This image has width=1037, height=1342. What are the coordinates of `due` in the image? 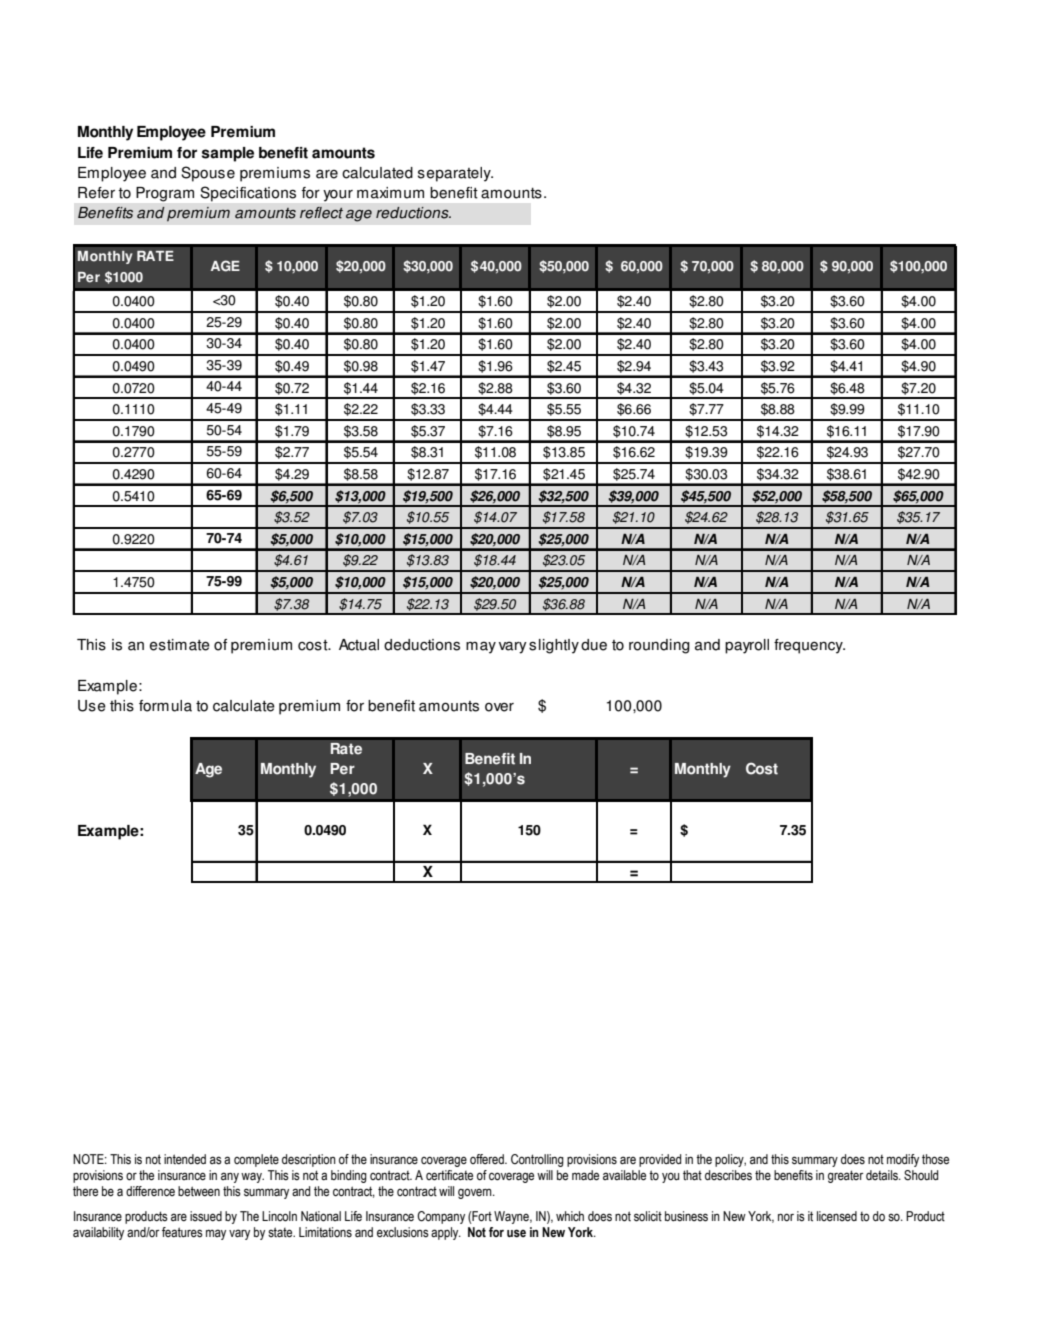 It's located at (594, 645).
